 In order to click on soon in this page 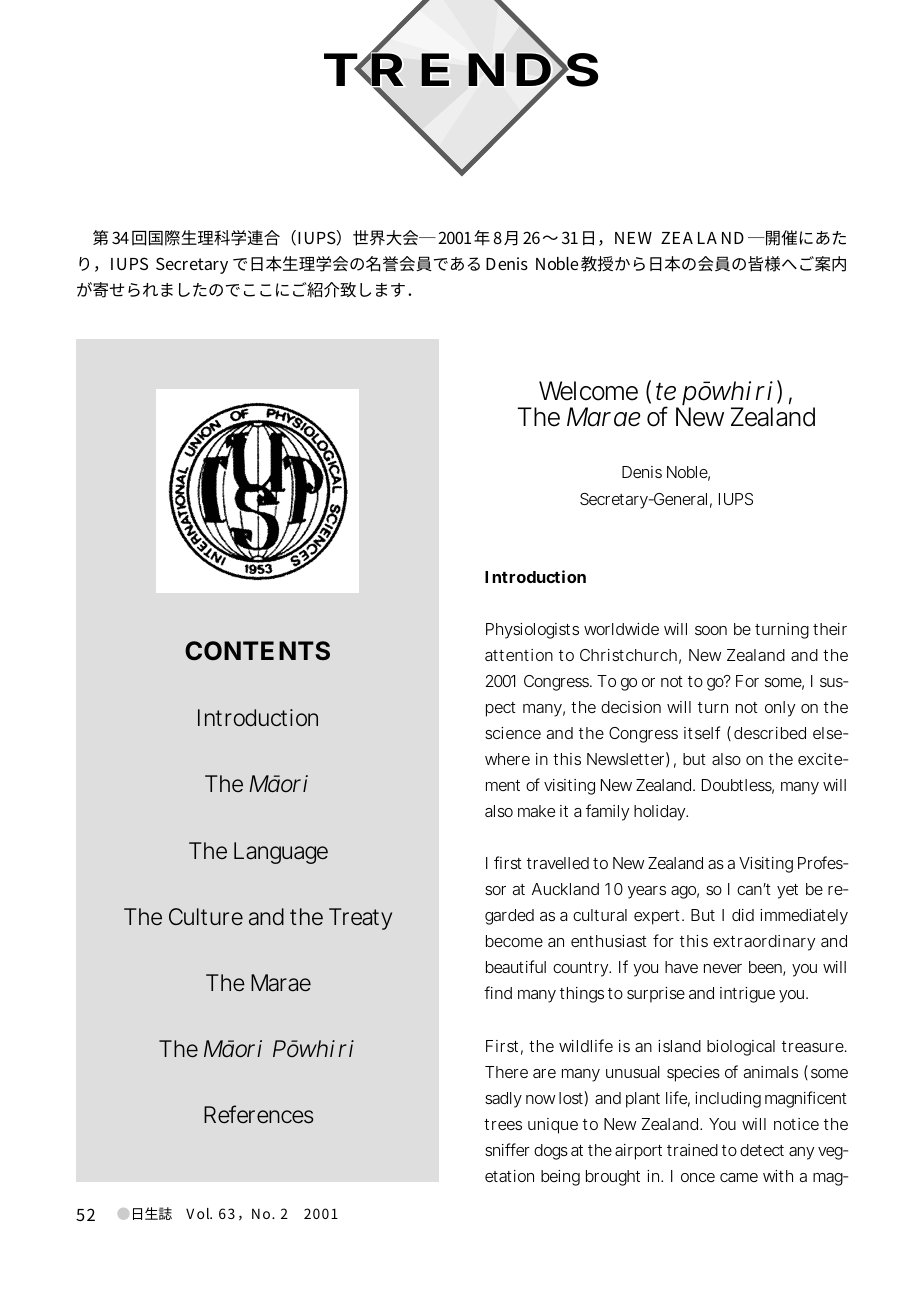, I will do `click(711, 630)`.
